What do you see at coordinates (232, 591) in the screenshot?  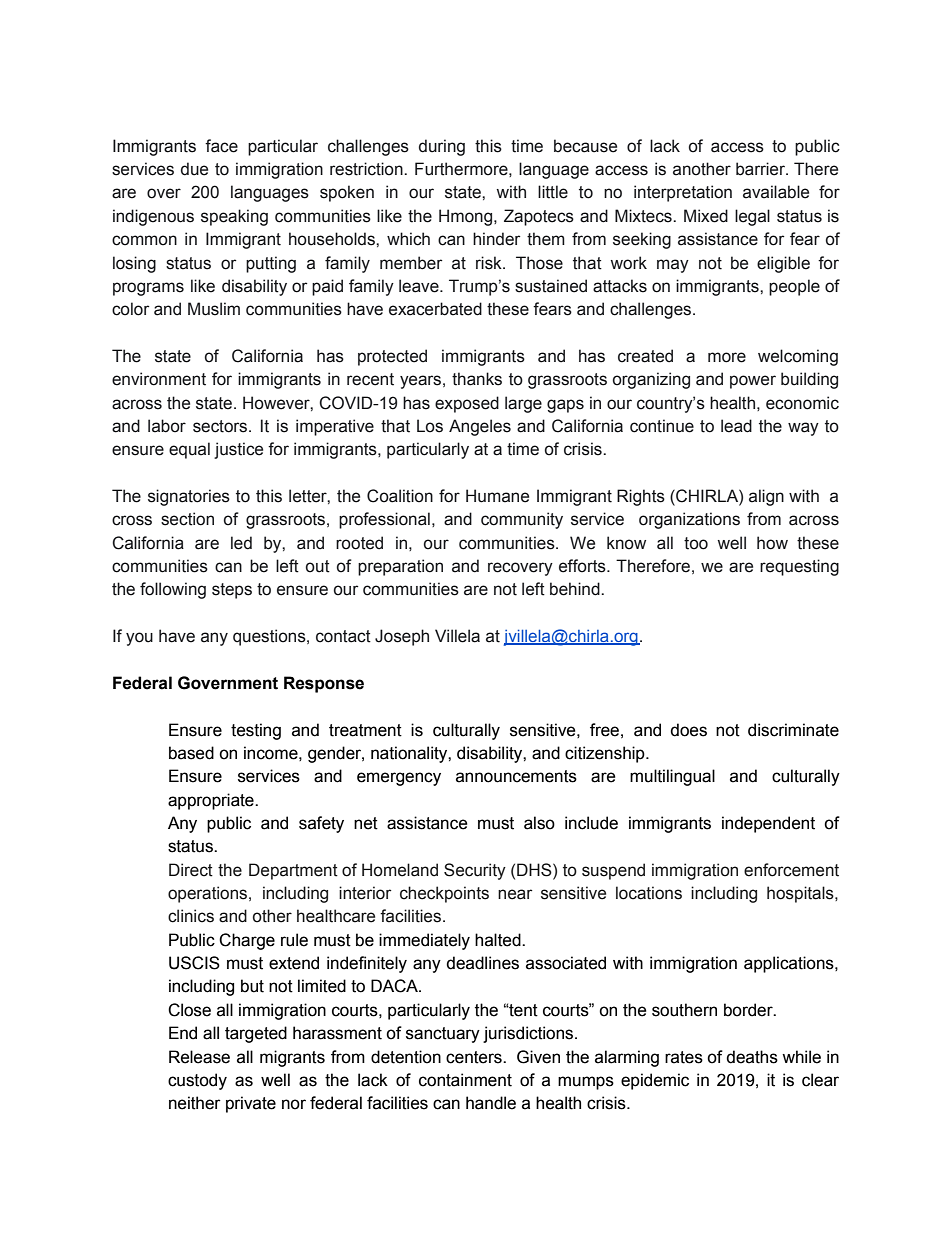 I see `steps` at bounding box center [232, 591].
